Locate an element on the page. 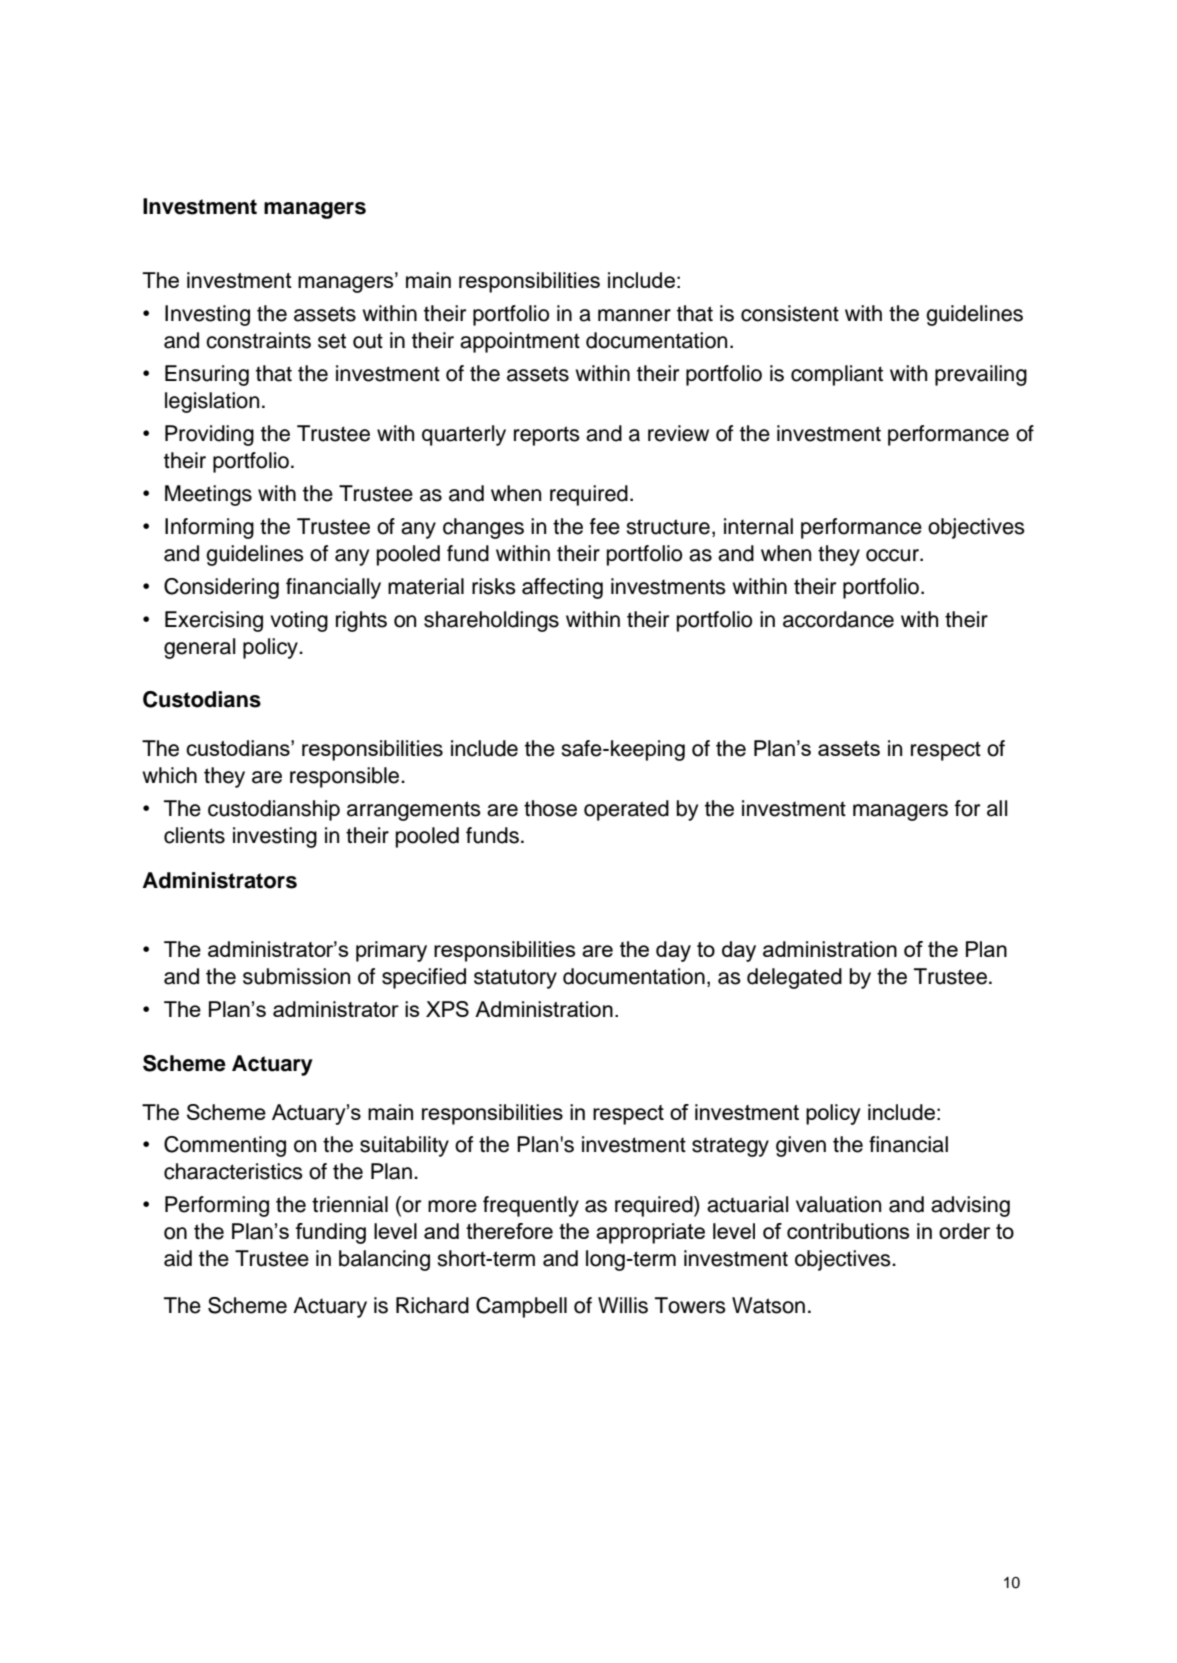 Image resolution: width=1177 pixels, height=1663 pixels. clients is located at coordinates (194, 835).
